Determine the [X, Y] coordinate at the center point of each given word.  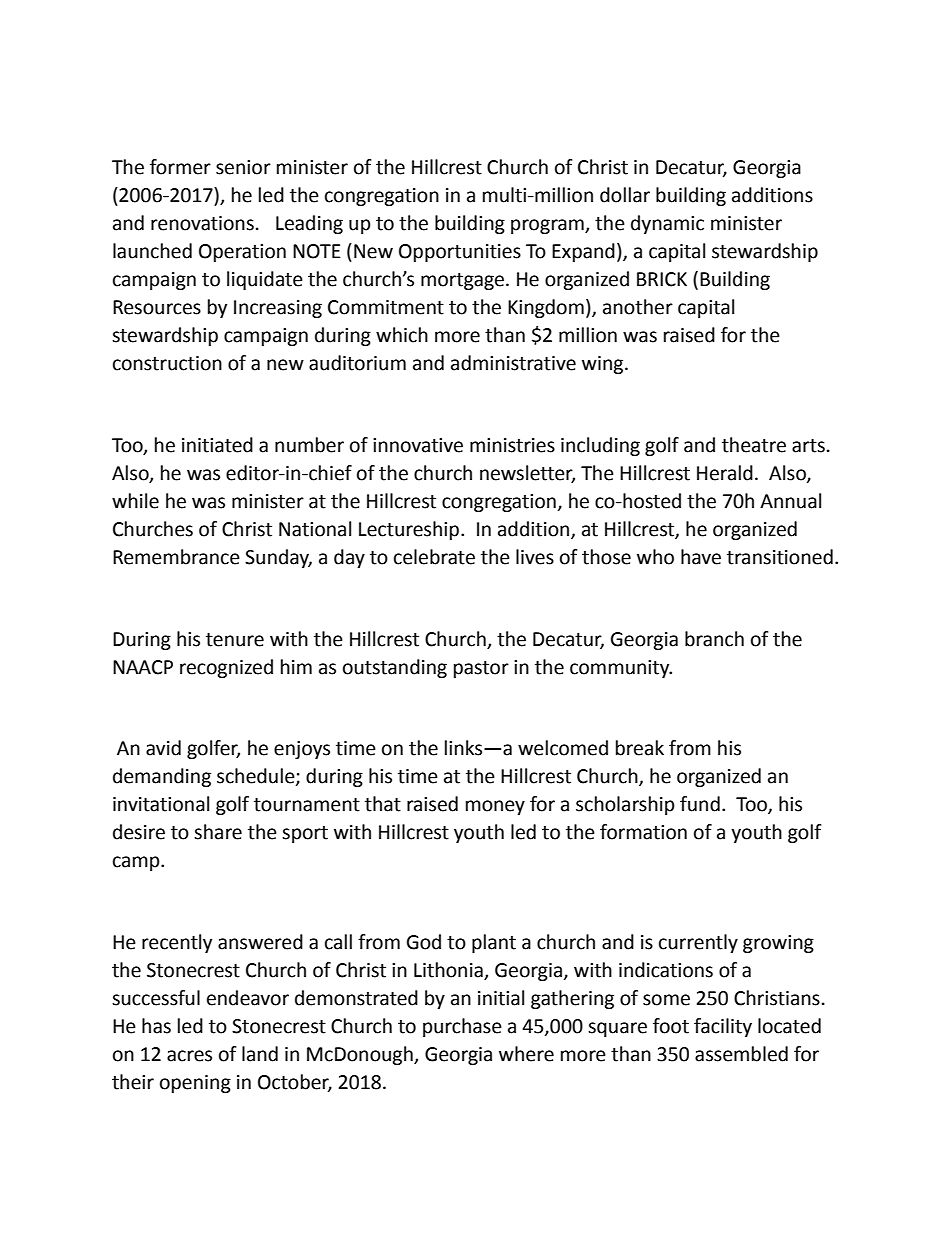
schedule [257, 777]
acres [189, 1056]
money [495, 807]
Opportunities [460, 253]
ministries [512, 445]
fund [700, 804]
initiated [217, 445]
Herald [725, 473]
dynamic [667, 224]
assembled [741, 1054]
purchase [462, 1027]
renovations [202, 223]
